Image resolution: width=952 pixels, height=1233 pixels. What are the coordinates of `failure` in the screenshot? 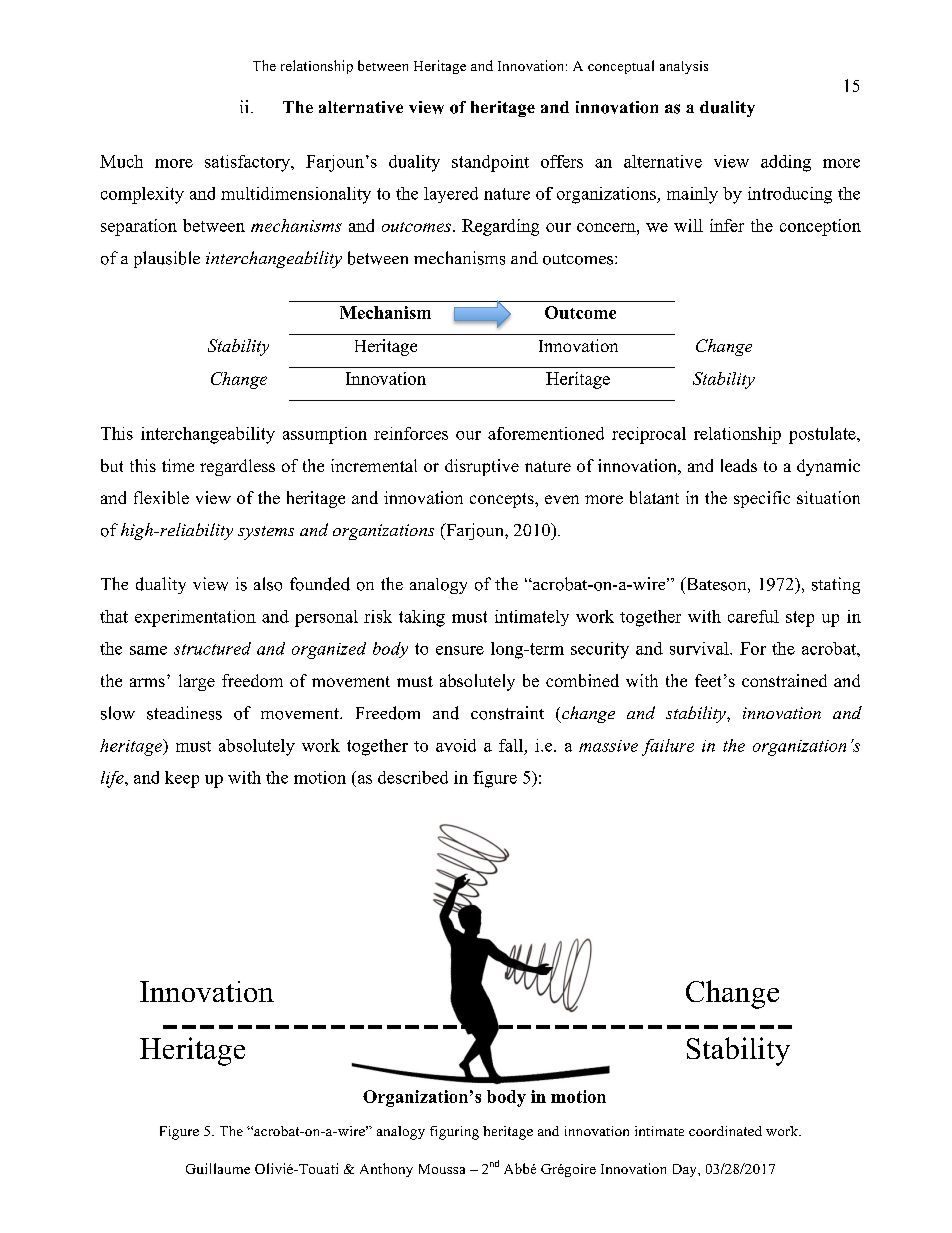 It's located at (668, 747).
